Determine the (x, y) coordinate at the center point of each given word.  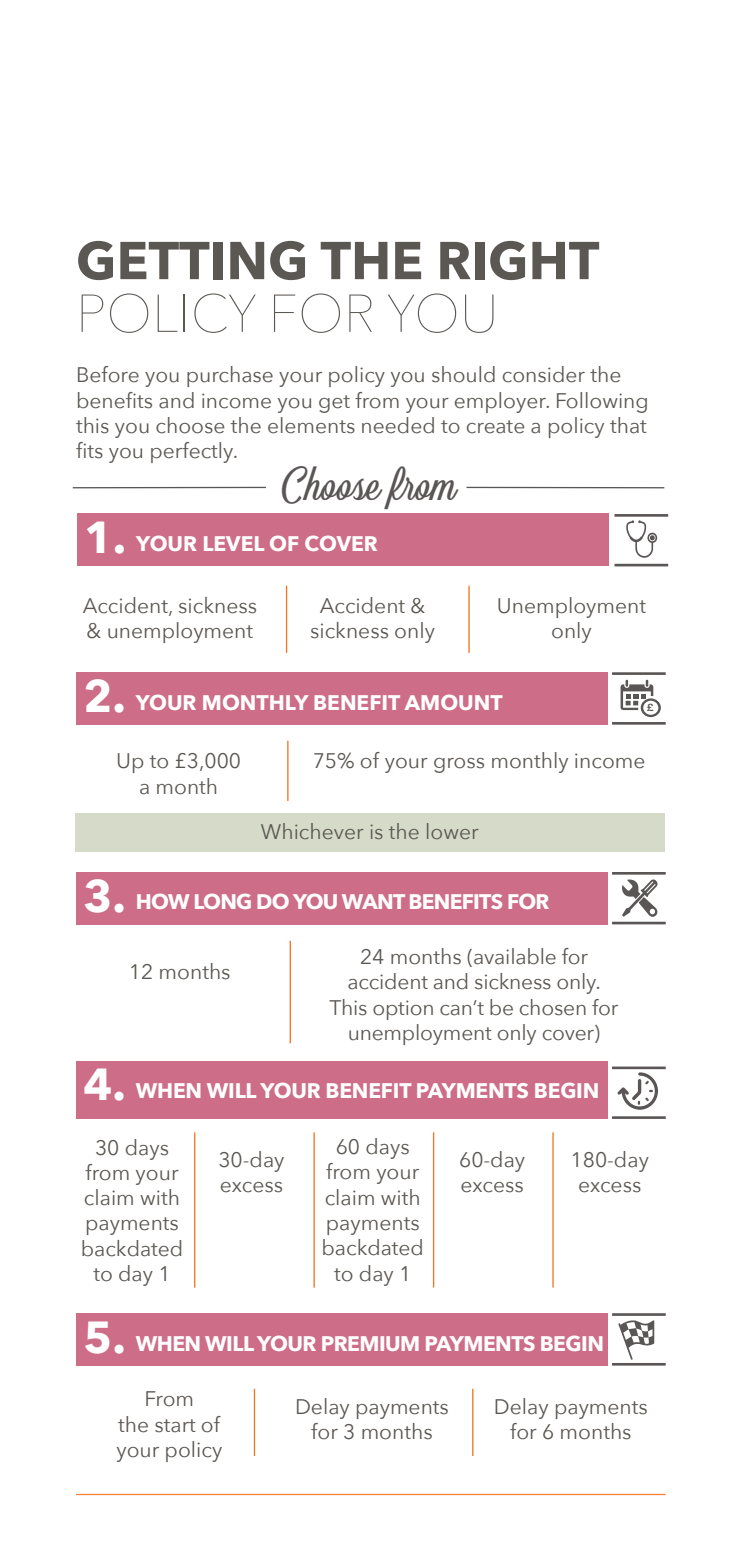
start (175, 1426)
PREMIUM (370, 1343)
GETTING (191, 260)
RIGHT (519, 260)
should (463, 374)
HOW (163, 901)
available (515, 956)
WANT (373, 901)
